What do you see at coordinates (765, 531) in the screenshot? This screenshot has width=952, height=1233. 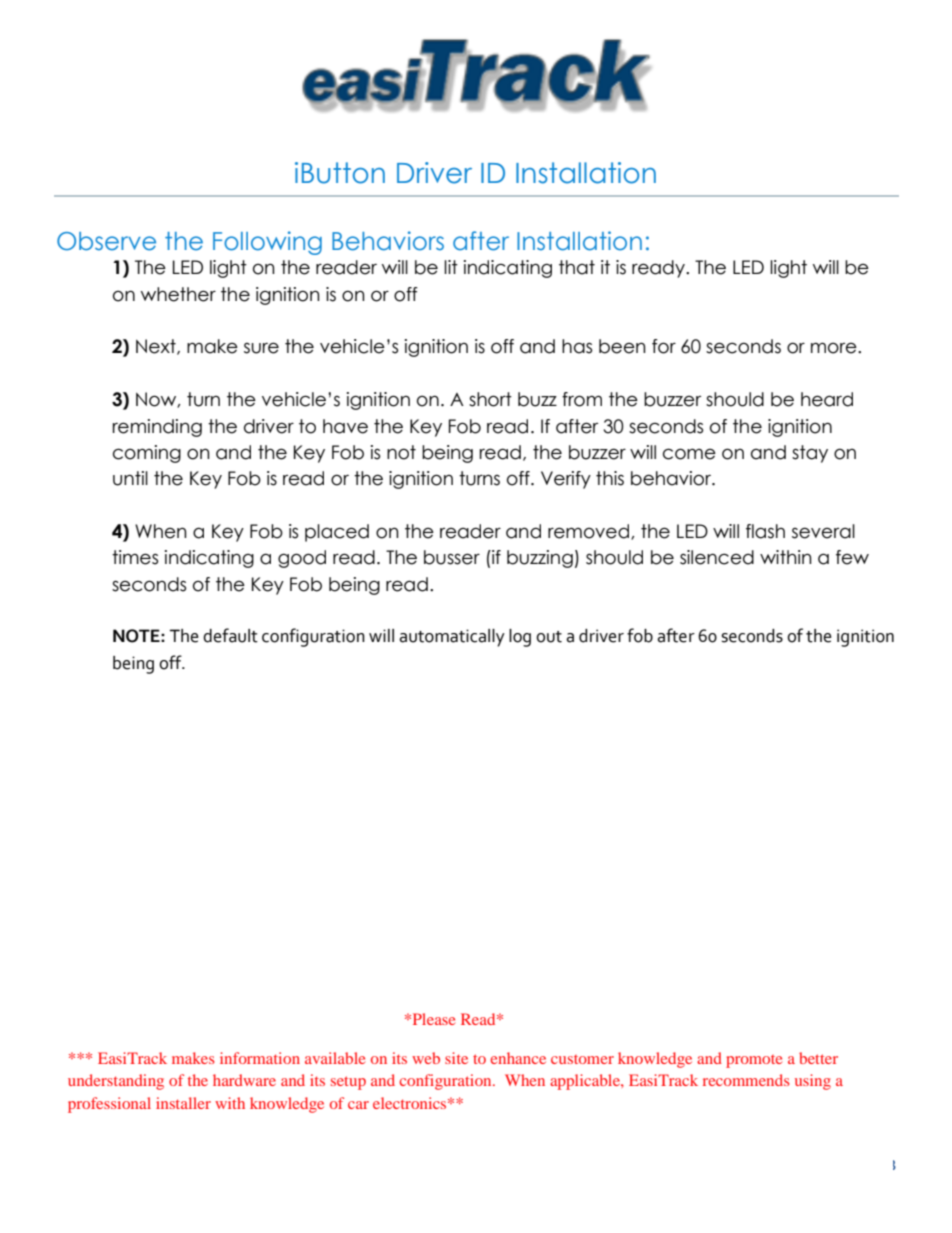 I see `flash` at bounding box center [765, 531].
